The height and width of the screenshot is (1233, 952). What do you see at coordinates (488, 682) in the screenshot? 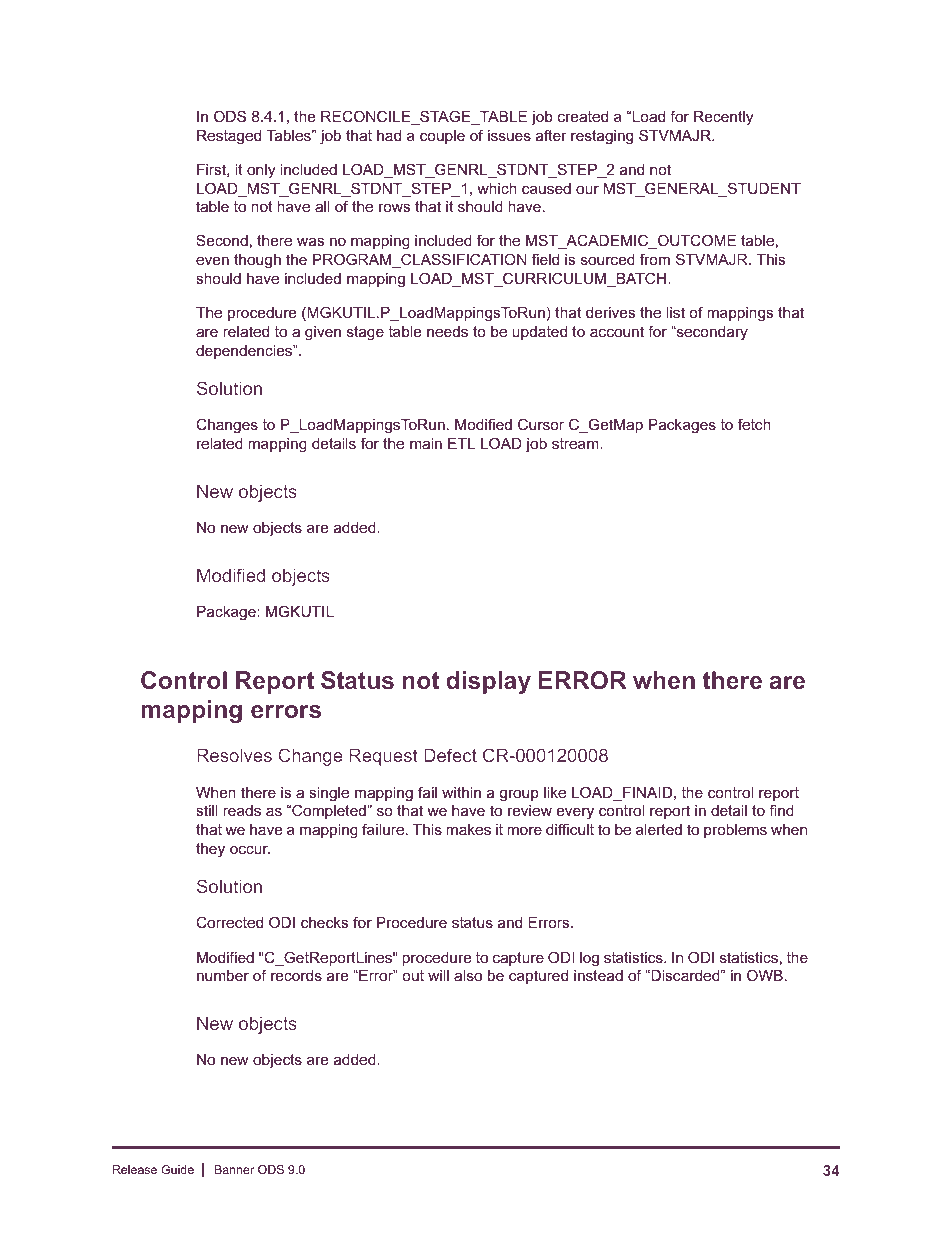
I see `display` at bounding box center [488, 682].
